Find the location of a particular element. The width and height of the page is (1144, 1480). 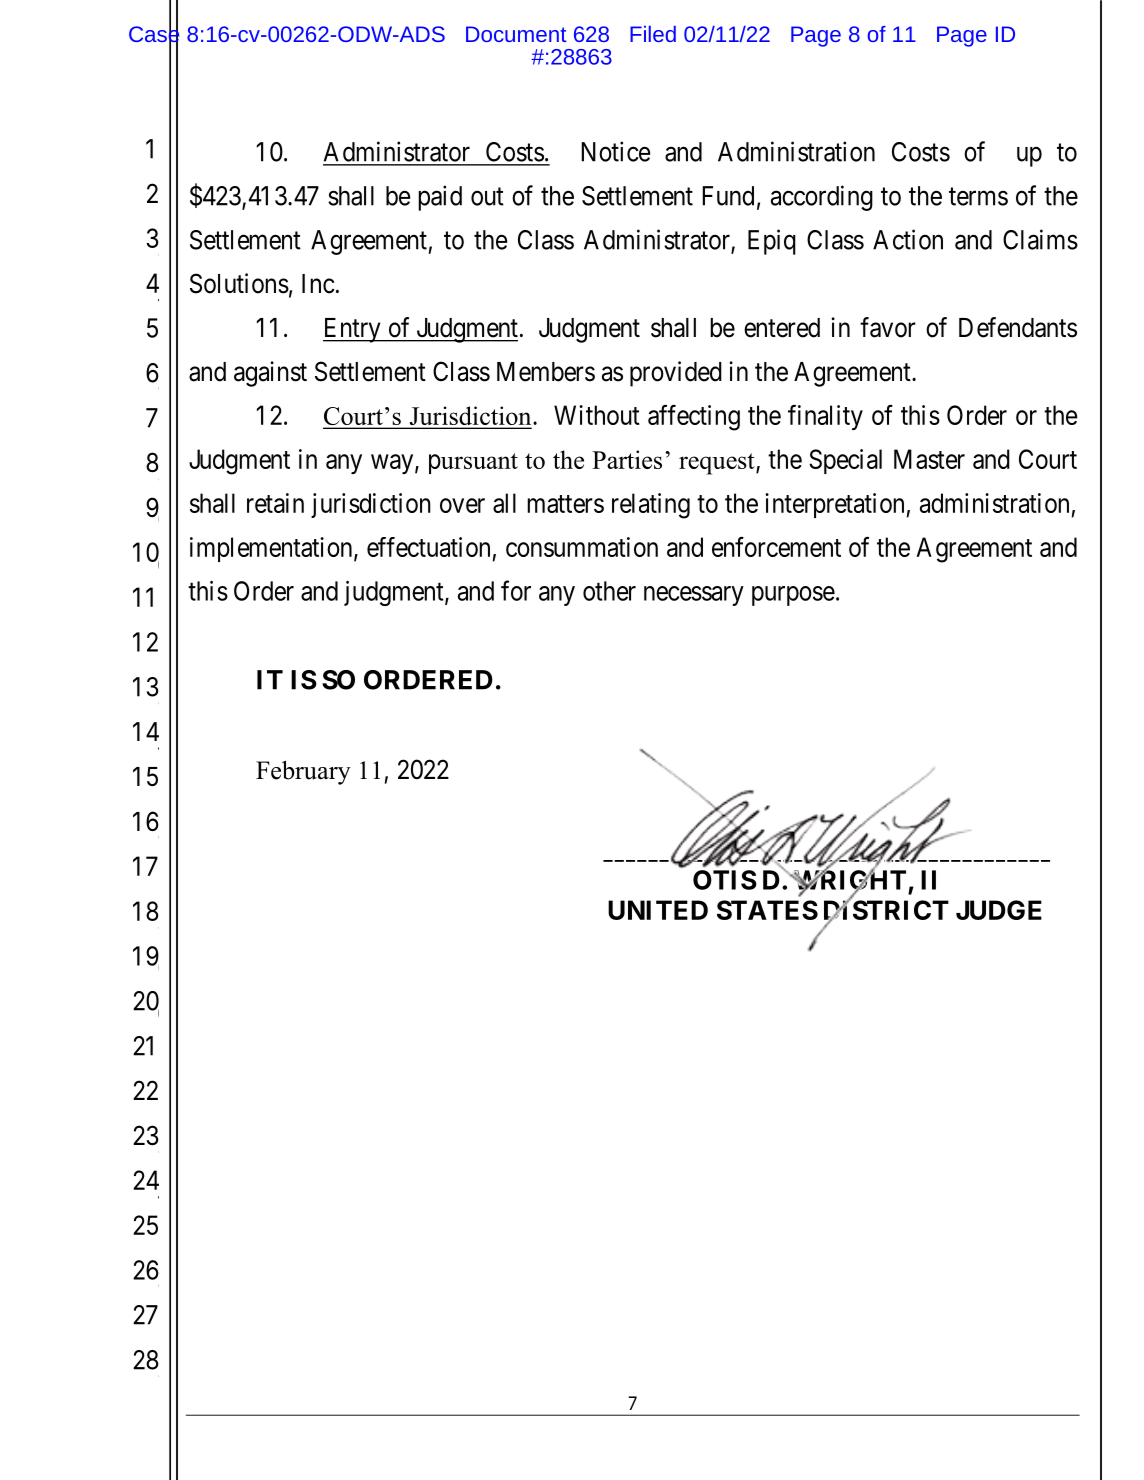

DISTRICT is located at coordinates (886, 911).
